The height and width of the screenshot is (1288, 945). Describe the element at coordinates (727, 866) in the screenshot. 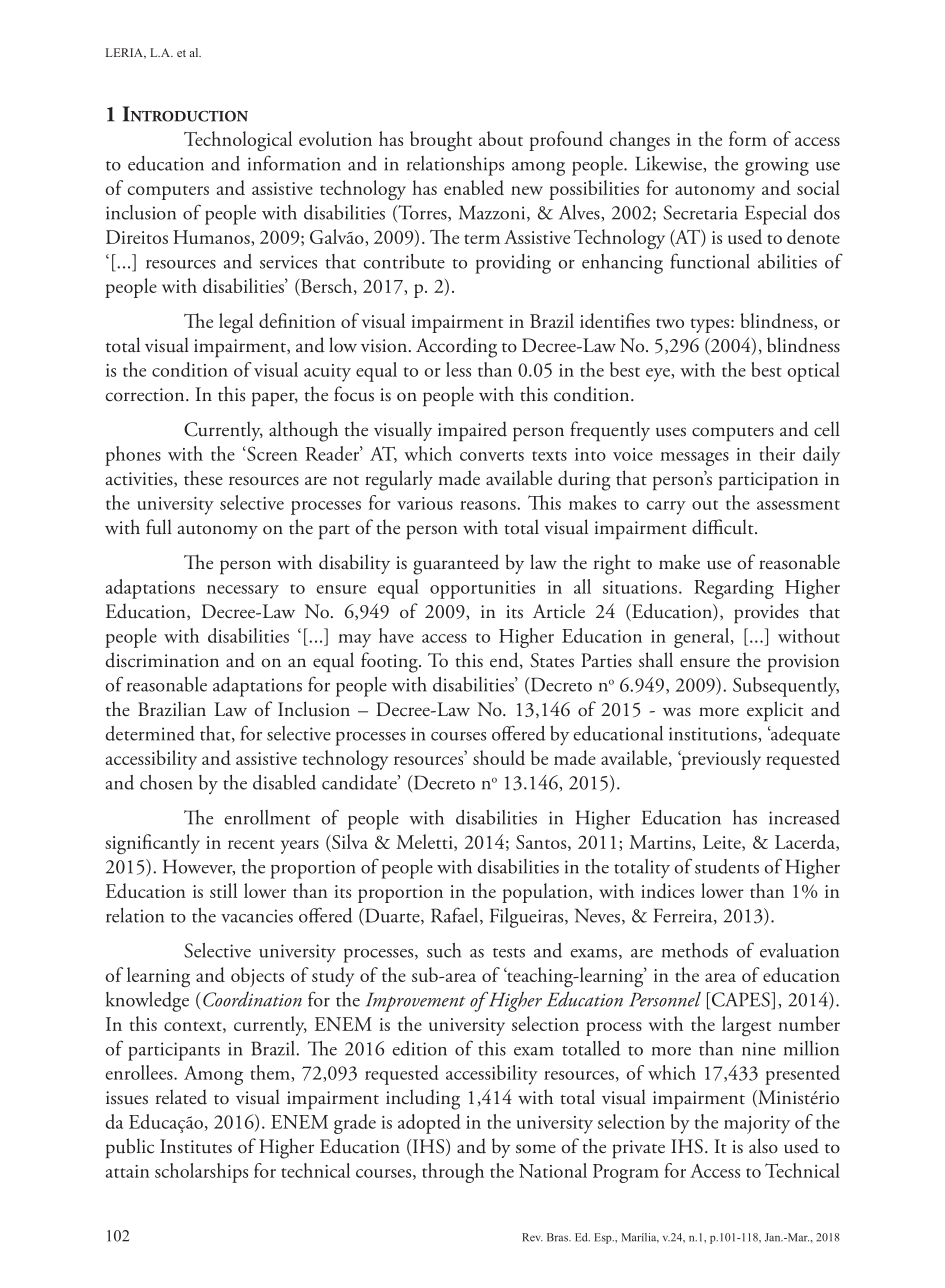

I see `students` at that location.
